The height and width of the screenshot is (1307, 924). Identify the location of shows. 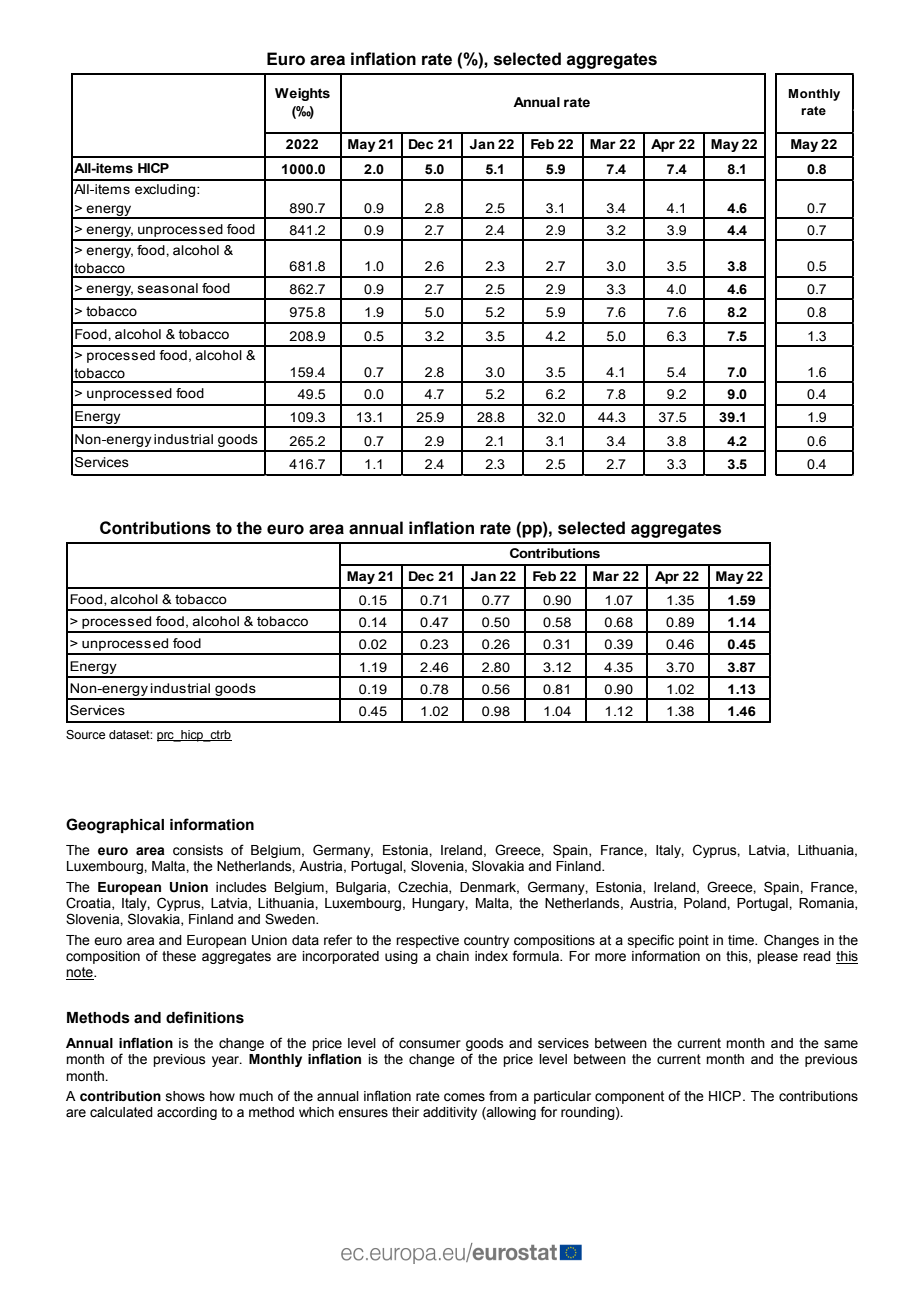
(185, 1096).
